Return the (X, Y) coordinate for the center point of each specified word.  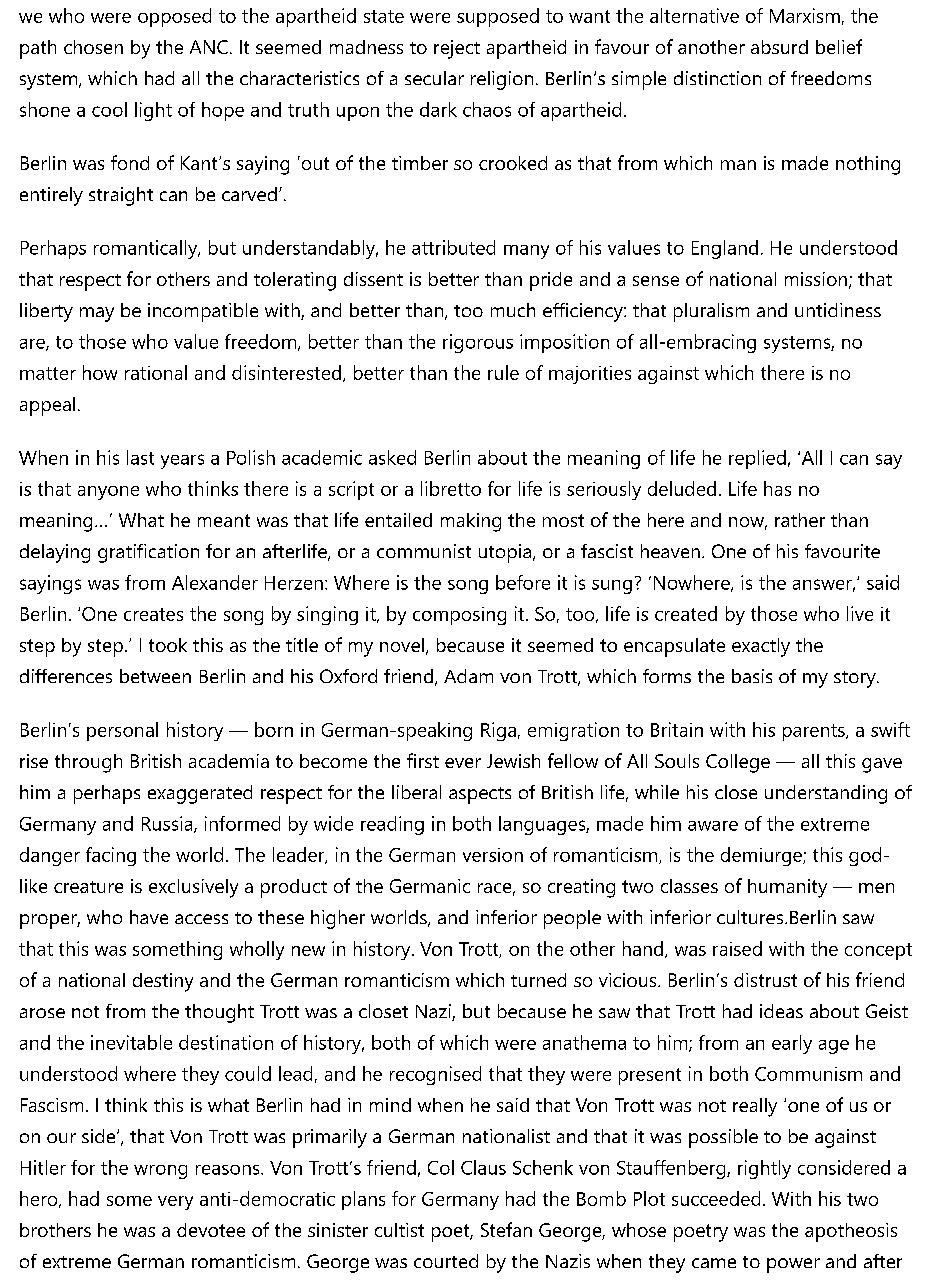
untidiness (838, 310)
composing (459, 616)
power (793, 1265)
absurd (779, 47)
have (149, 917)
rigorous (478, 343)
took (168, 645)
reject (457, 49)
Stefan (506, 1229)
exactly (761, 647)
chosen (93, 47)
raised (737, 948)
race (494, 888)
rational (156, 372)
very (175, 1203)
